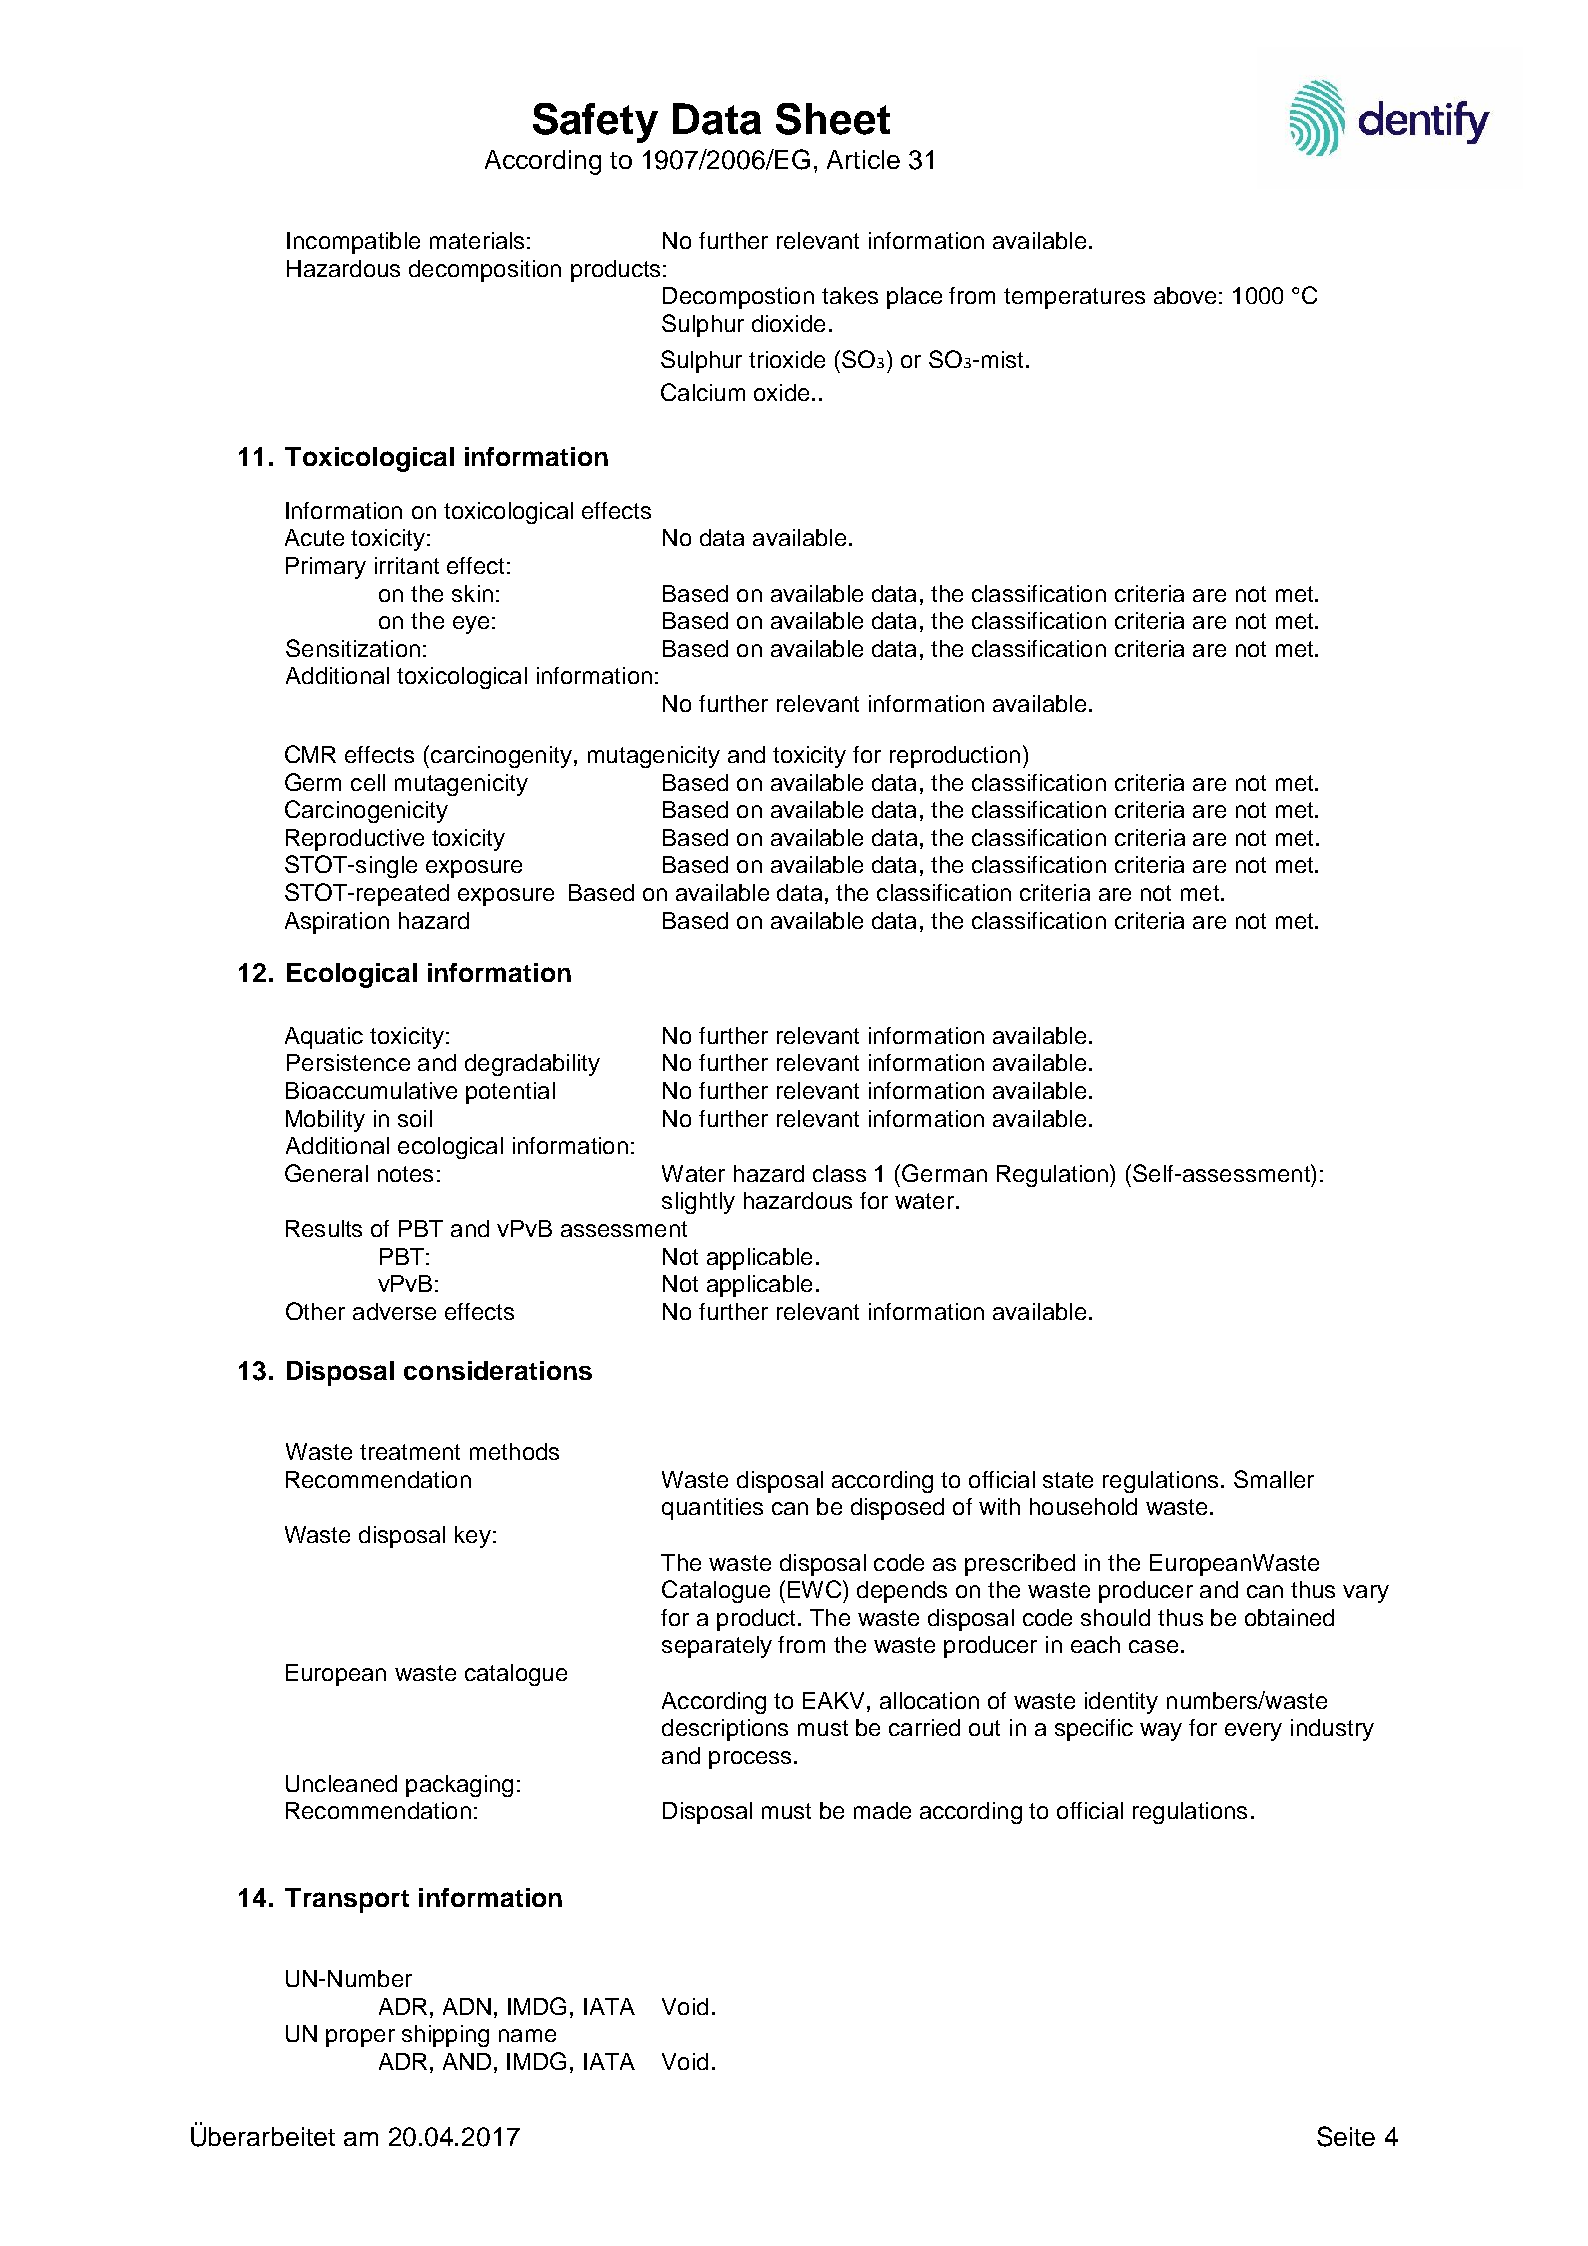  I want to click on materials, so click(477, 240).
